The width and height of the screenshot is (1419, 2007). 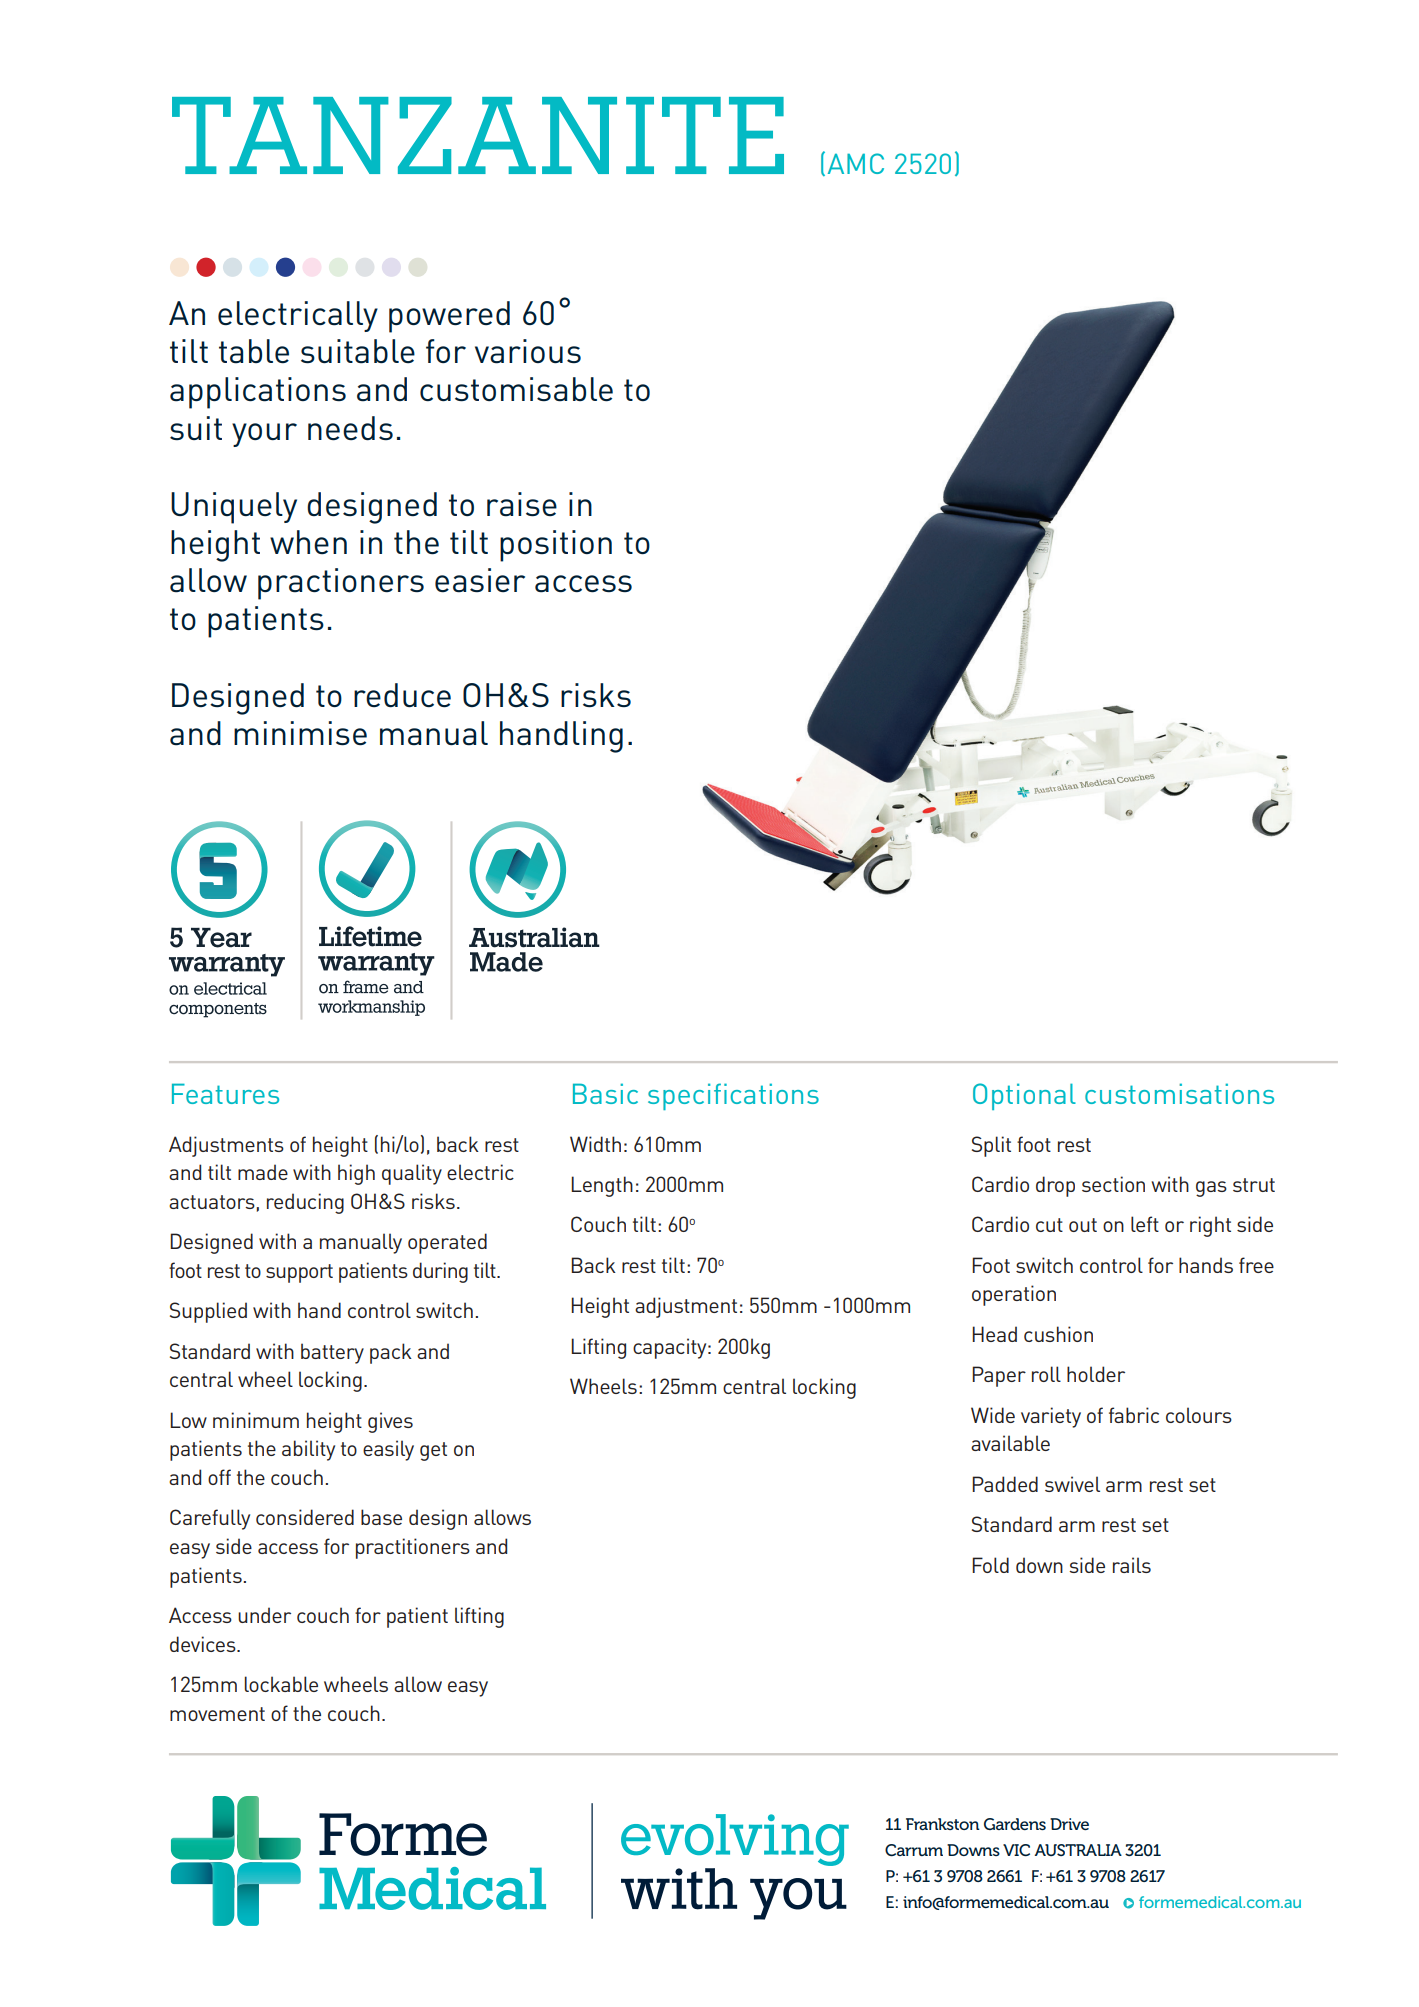 What do you see at coordinates (478, 135) in the screenshot?
I see `TANZANITE` at bounding box center [478, 135].
